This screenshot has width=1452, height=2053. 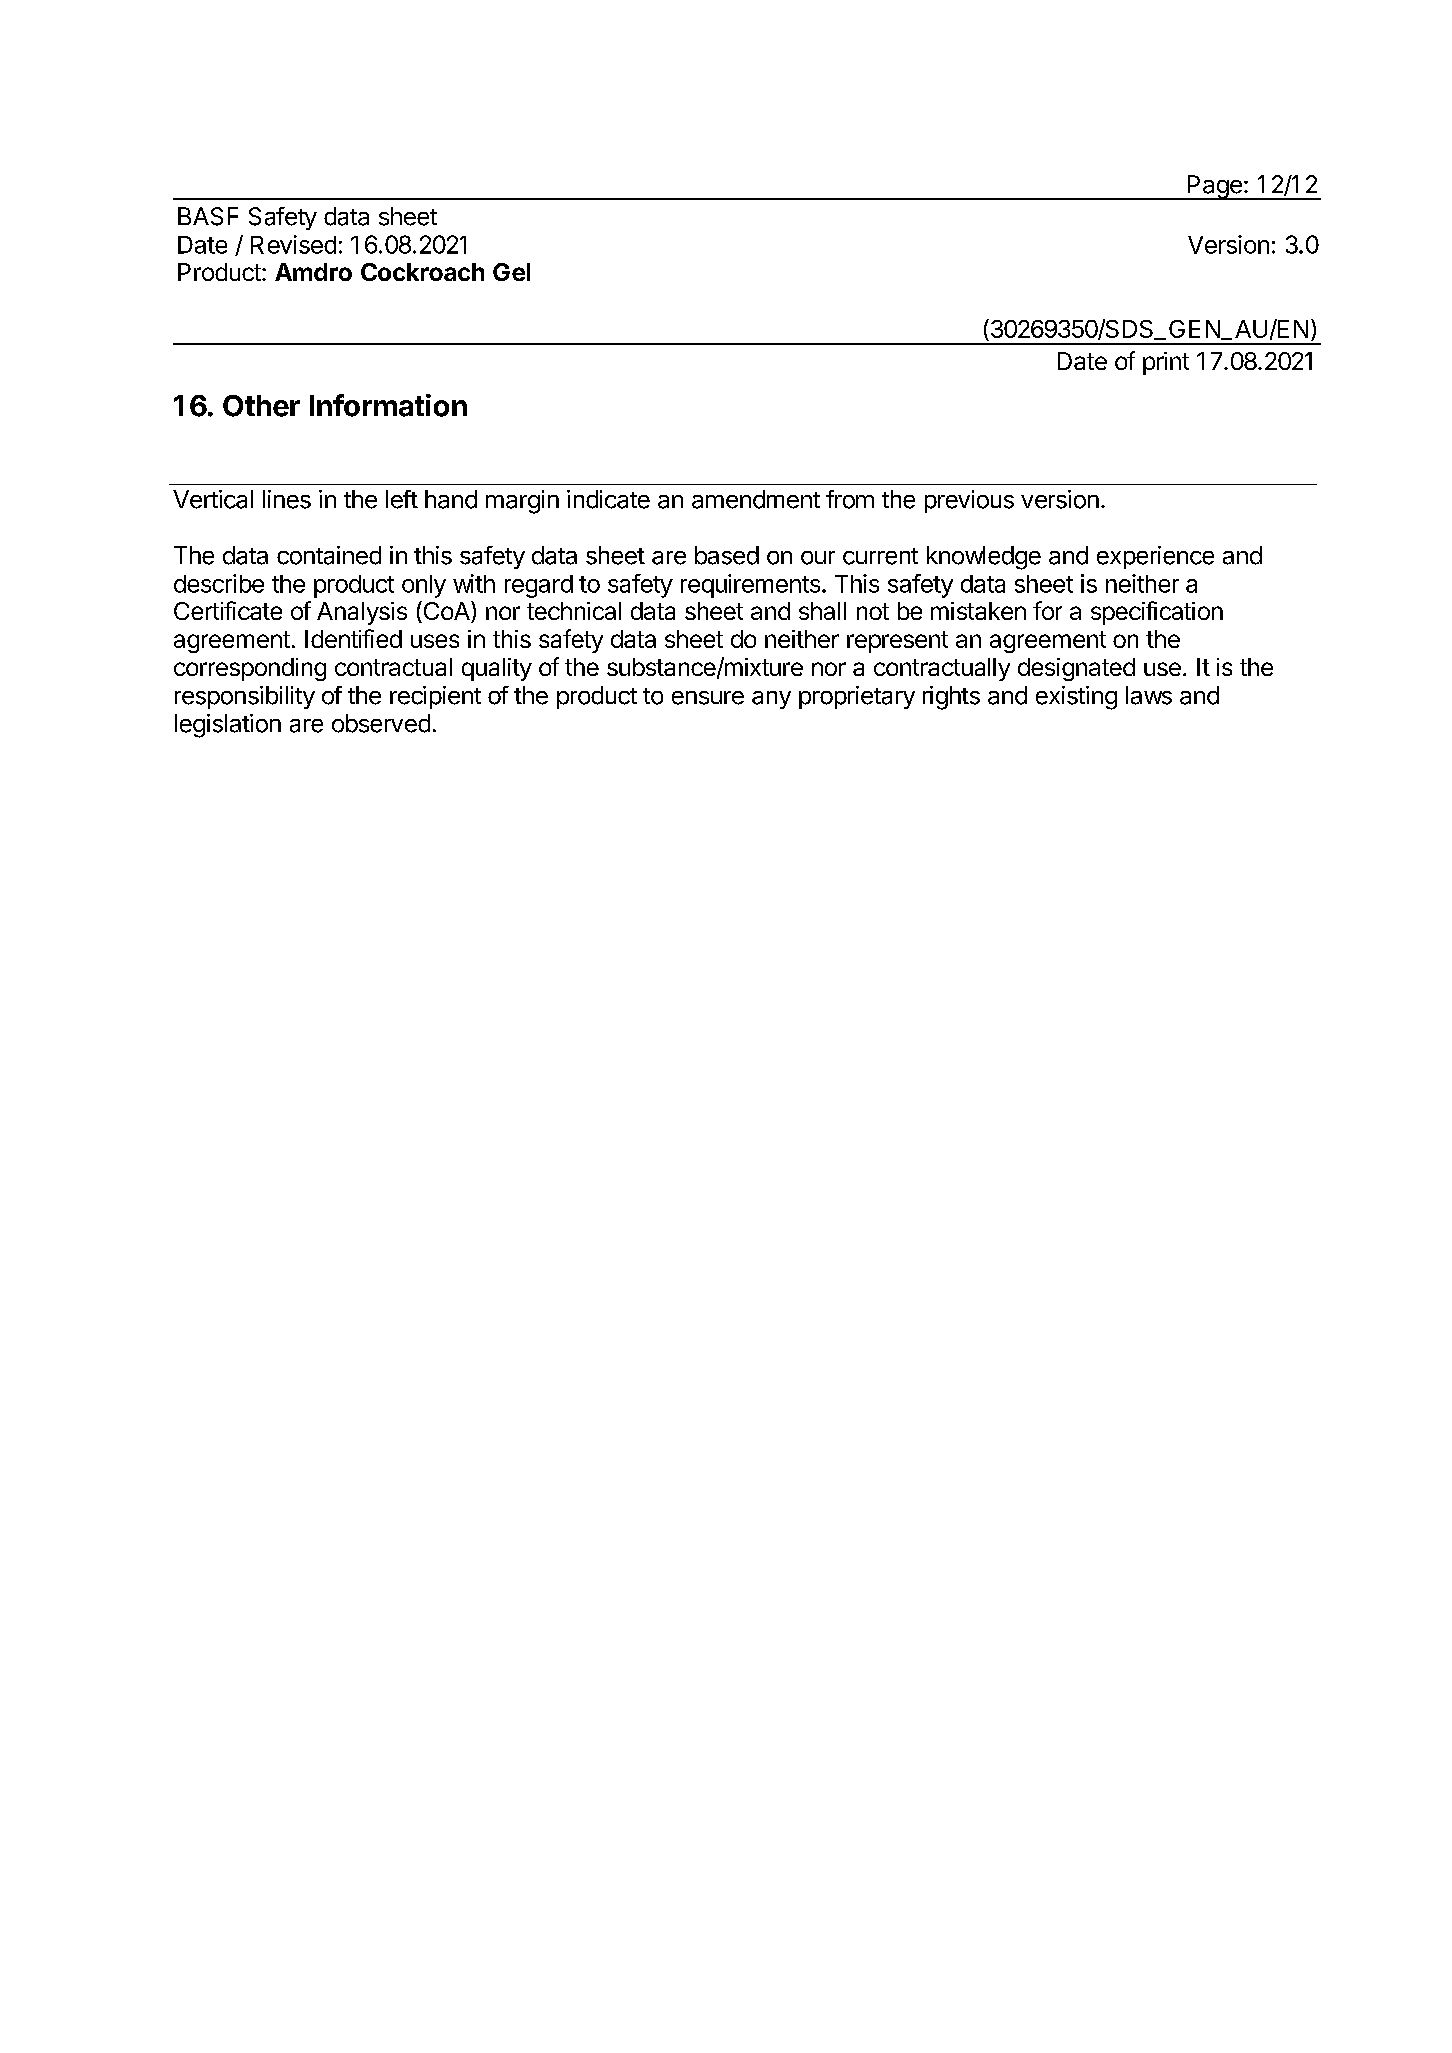 What do you see at coordinates (511, 272) in the screenshot?
I see `Gel` at bounding box center [511, 272].
